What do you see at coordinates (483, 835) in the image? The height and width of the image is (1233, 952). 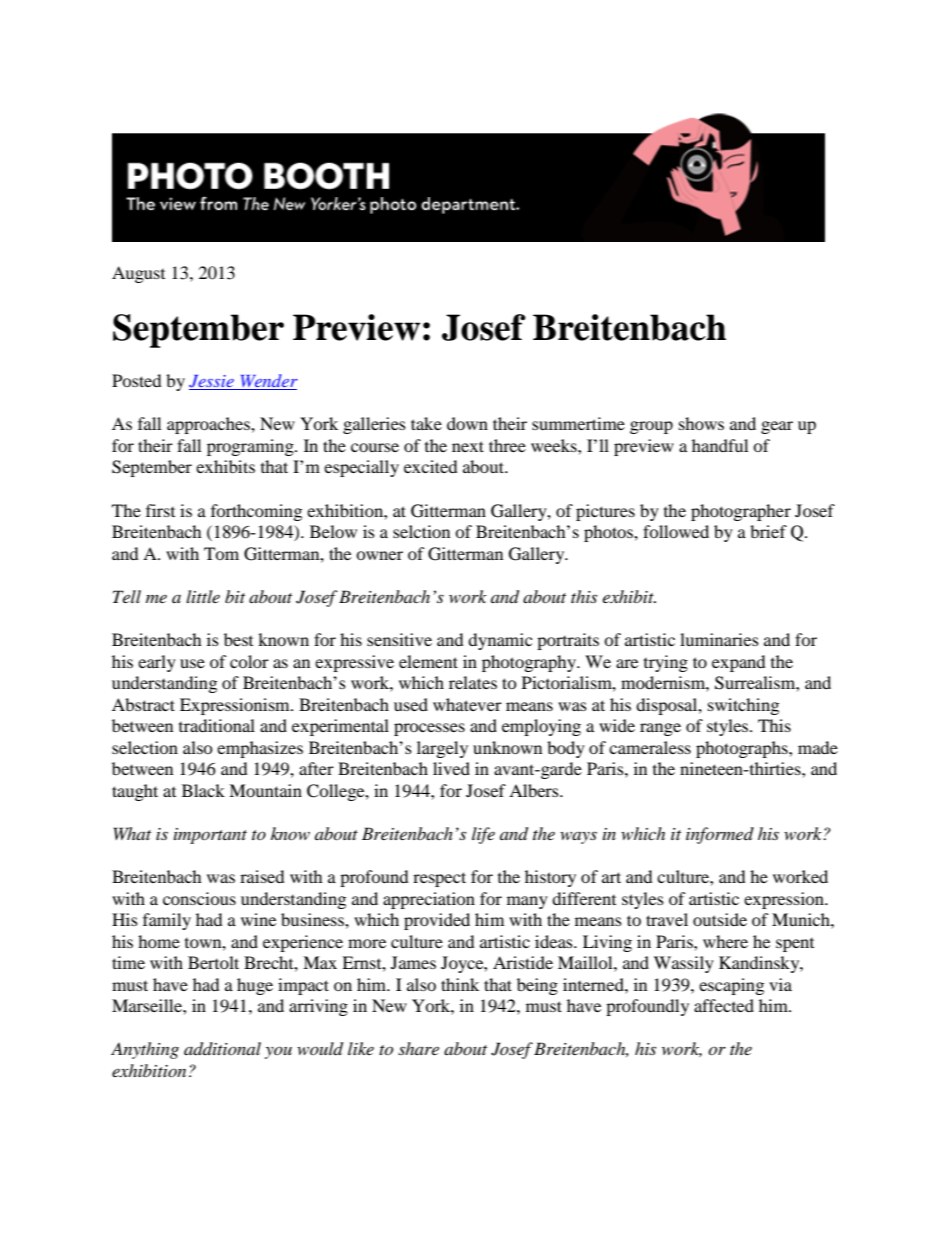 I see `life` at bounding box center [483, 835].
